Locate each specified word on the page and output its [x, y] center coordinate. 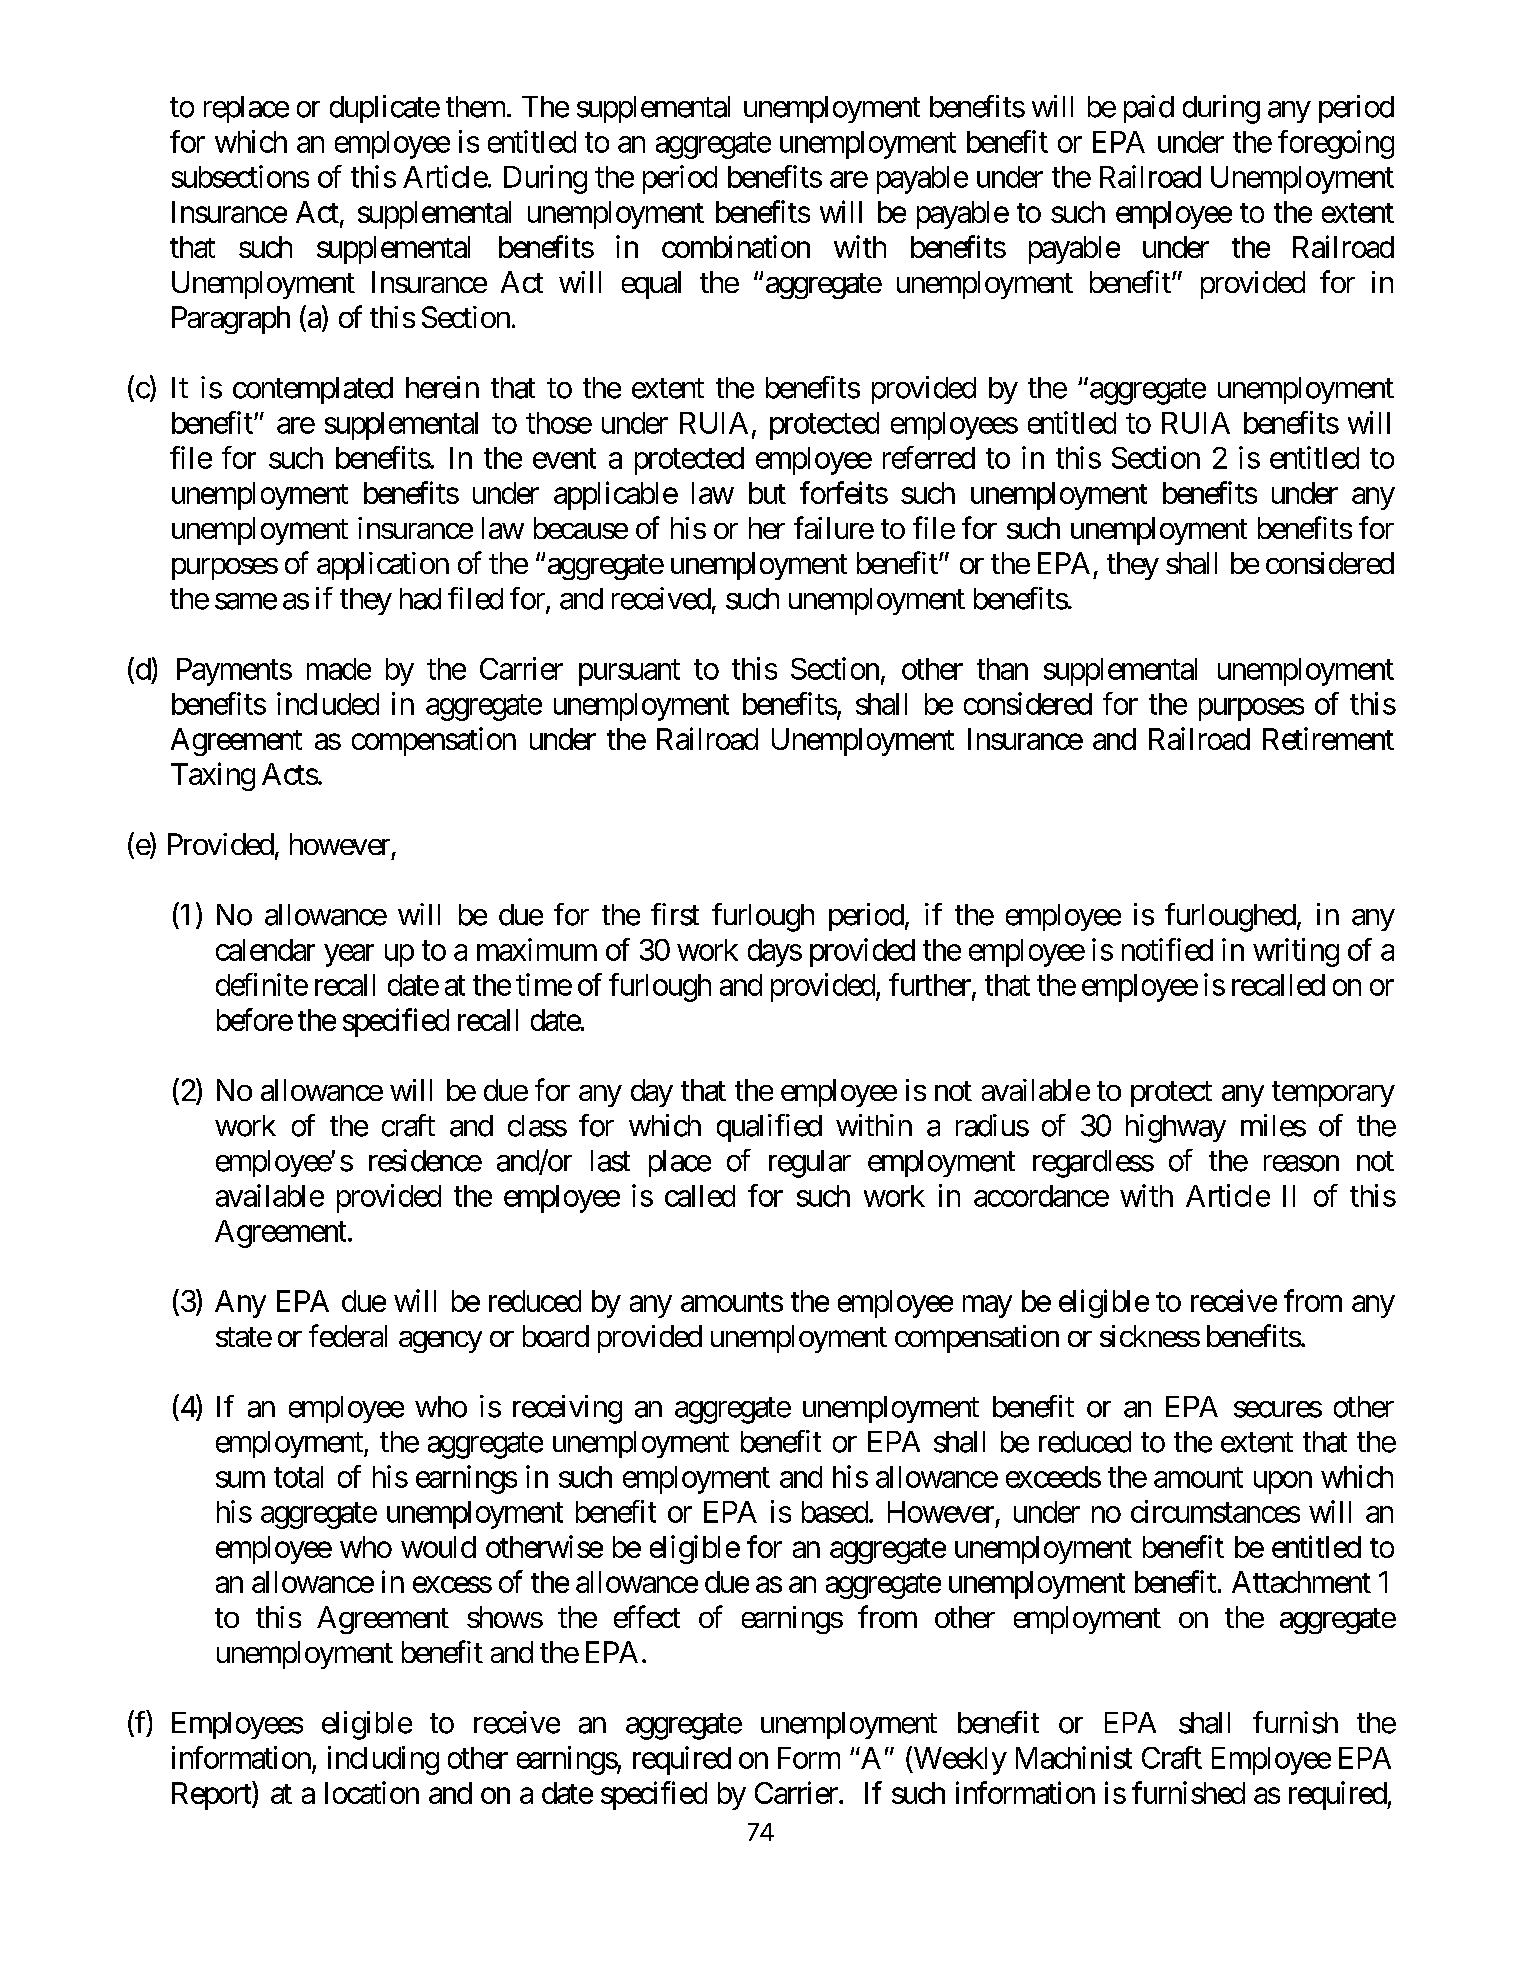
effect [647, 1616]
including [383, 1760]
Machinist [1074, 1757]
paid [1149, 109]
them [475, 107]
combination [736, 246]
